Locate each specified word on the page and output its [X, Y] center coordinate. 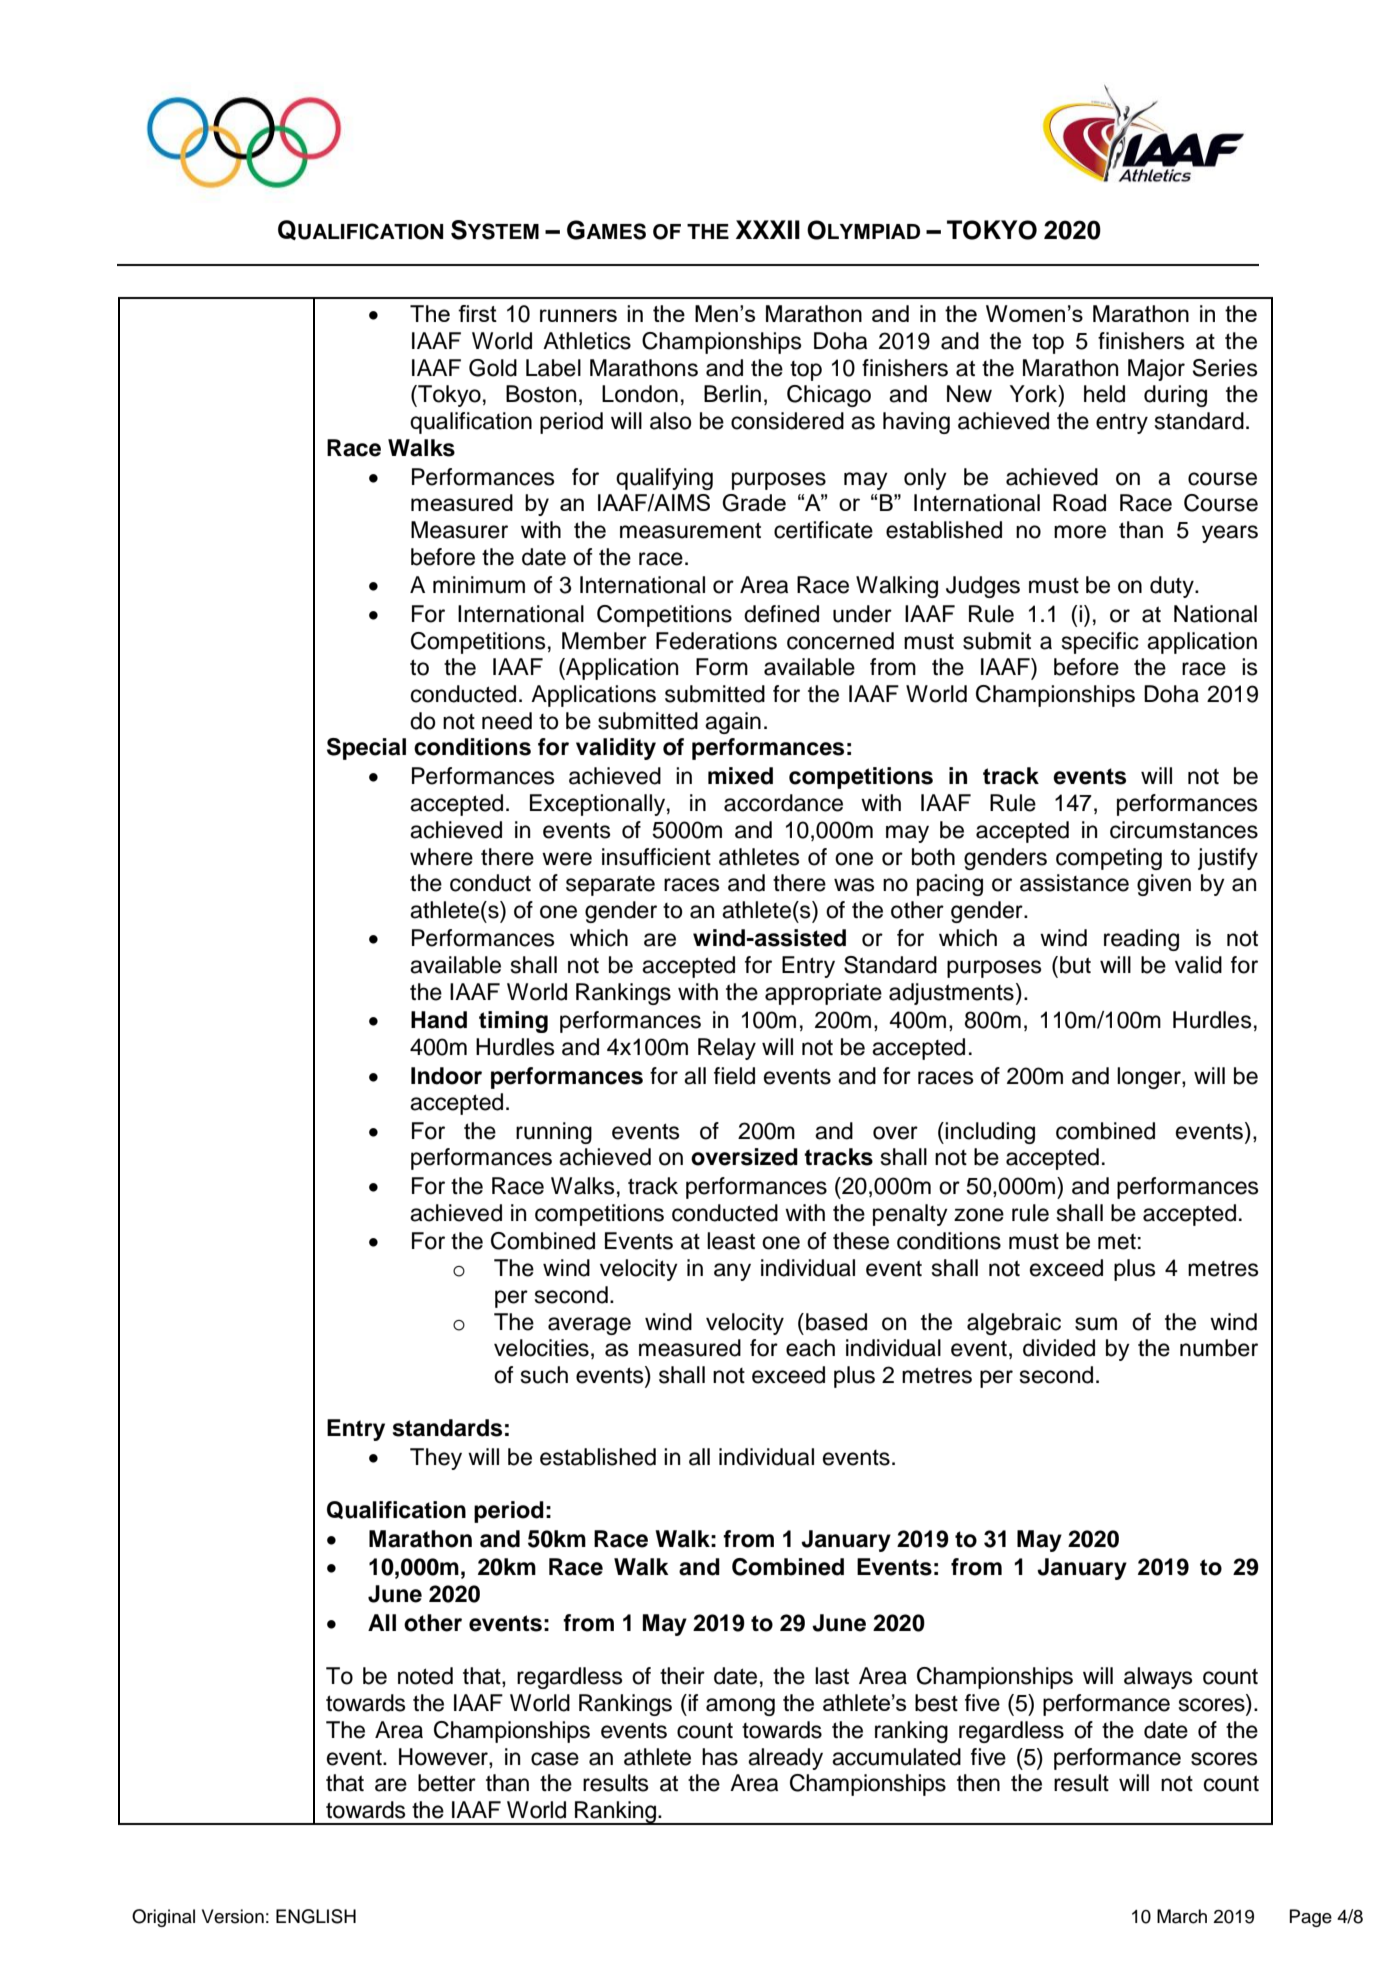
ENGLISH [316, 1916]
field [734, 1076]
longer [1150, 1078]
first [477, 313]
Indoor [446, 1076]
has [720, 1757]
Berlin [732, 394]
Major [1156, 370]
